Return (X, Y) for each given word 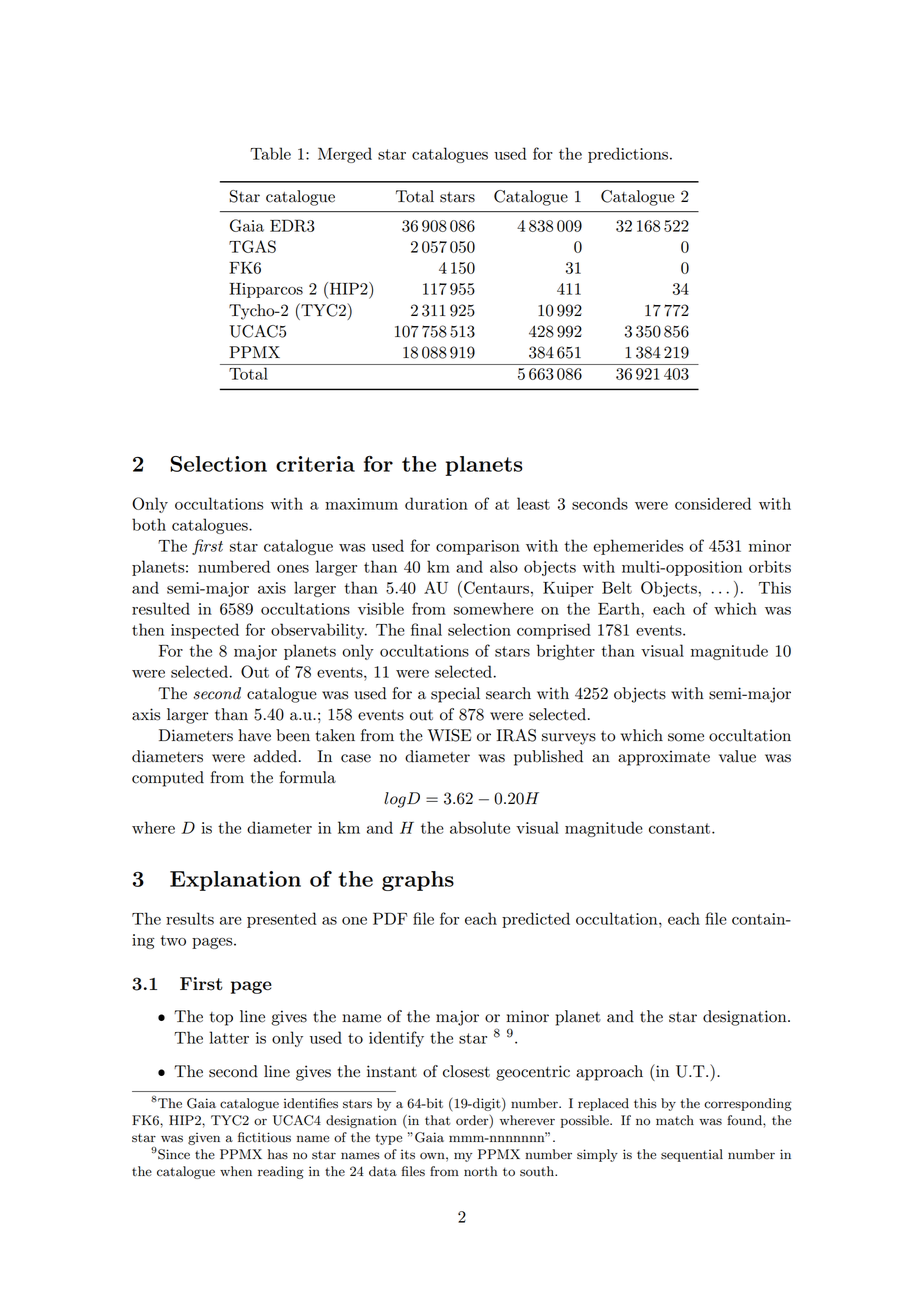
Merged (345, 155)
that (438, 1120)
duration (436, 503)
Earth (620, 608)
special (455, 695)
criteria (315, 464)
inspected (205, 631)
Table (270, 153)
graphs (418, 881)
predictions (629, 155)
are (231, 921)
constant (681, 828)
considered (713, 503)
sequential (692, 1155)
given (204, 1138)
